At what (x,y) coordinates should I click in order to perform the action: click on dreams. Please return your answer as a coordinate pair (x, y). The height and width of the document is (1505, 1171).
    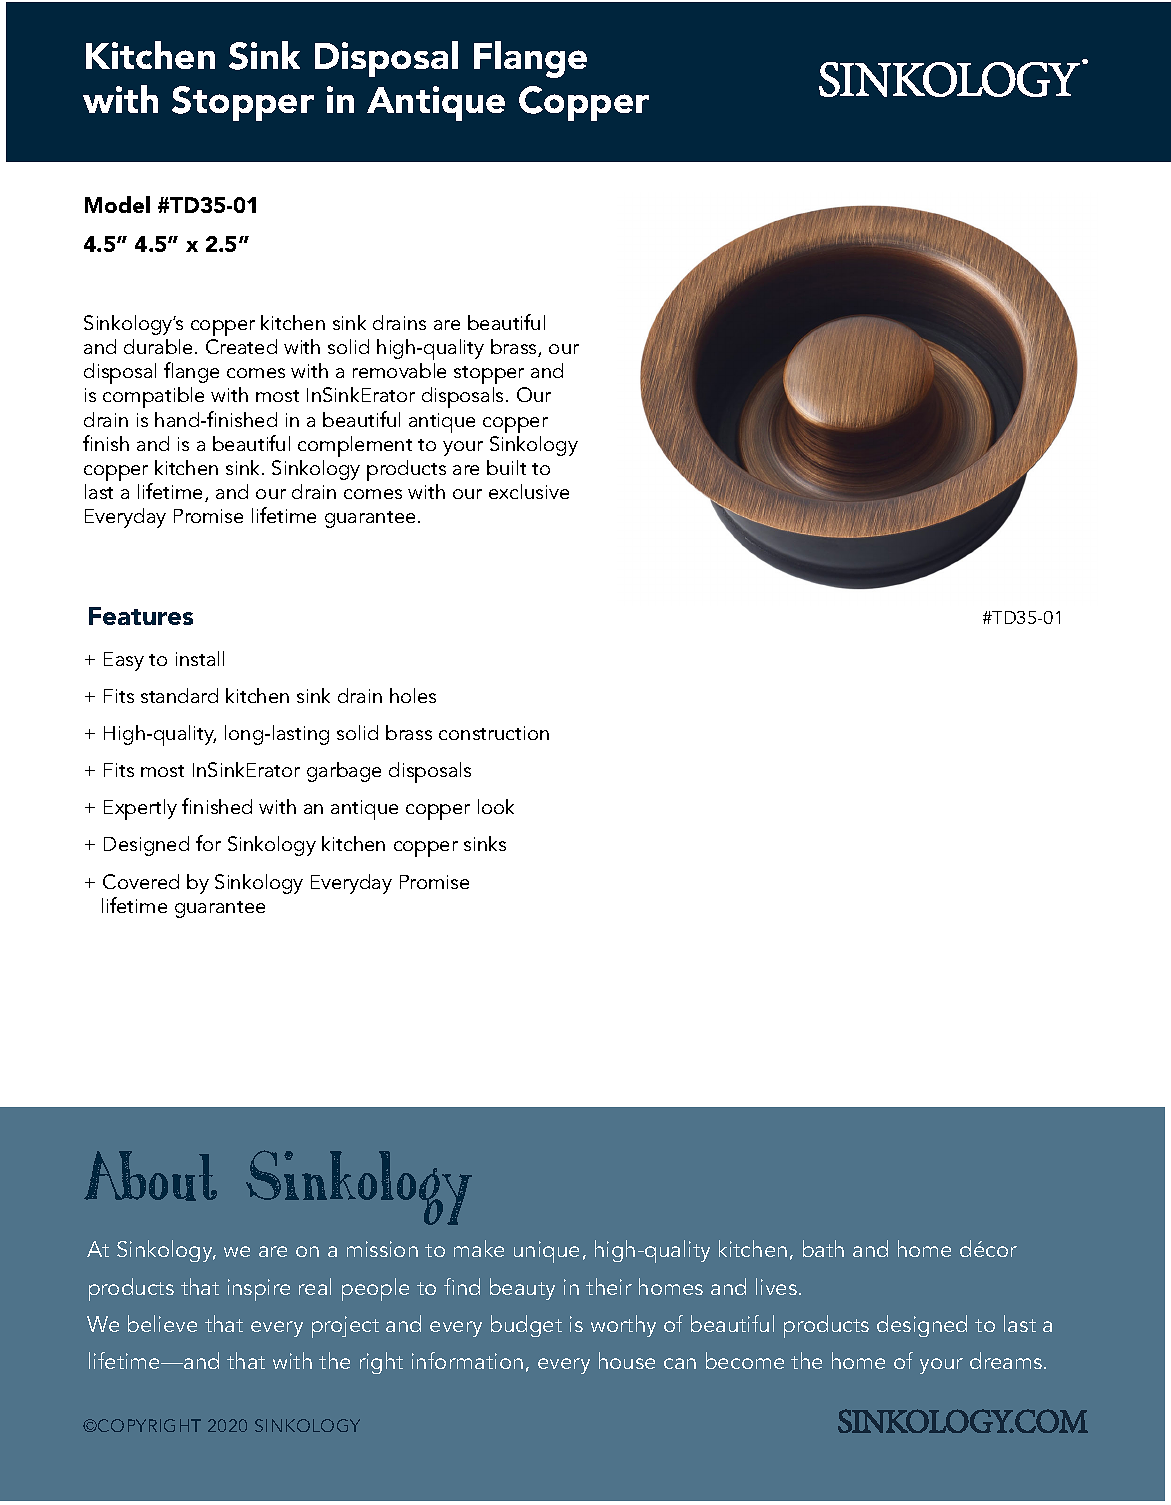
    Looking at the image, I should click on (1006, 1360).
